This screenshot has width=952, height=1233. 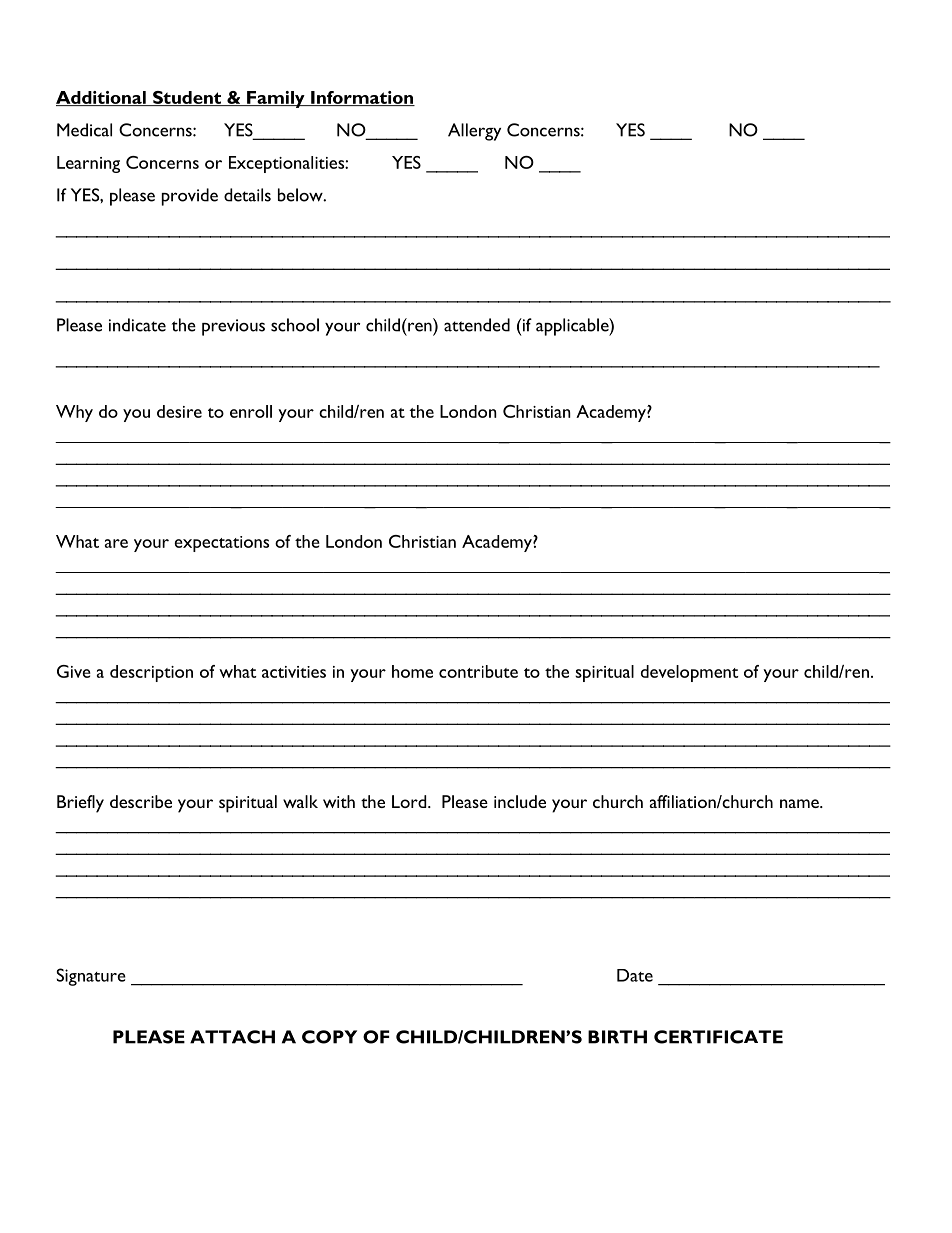 What do you see at coordinates (362, 98) in the screenshot?
I see `Information` at bounding box center [362, 98].
